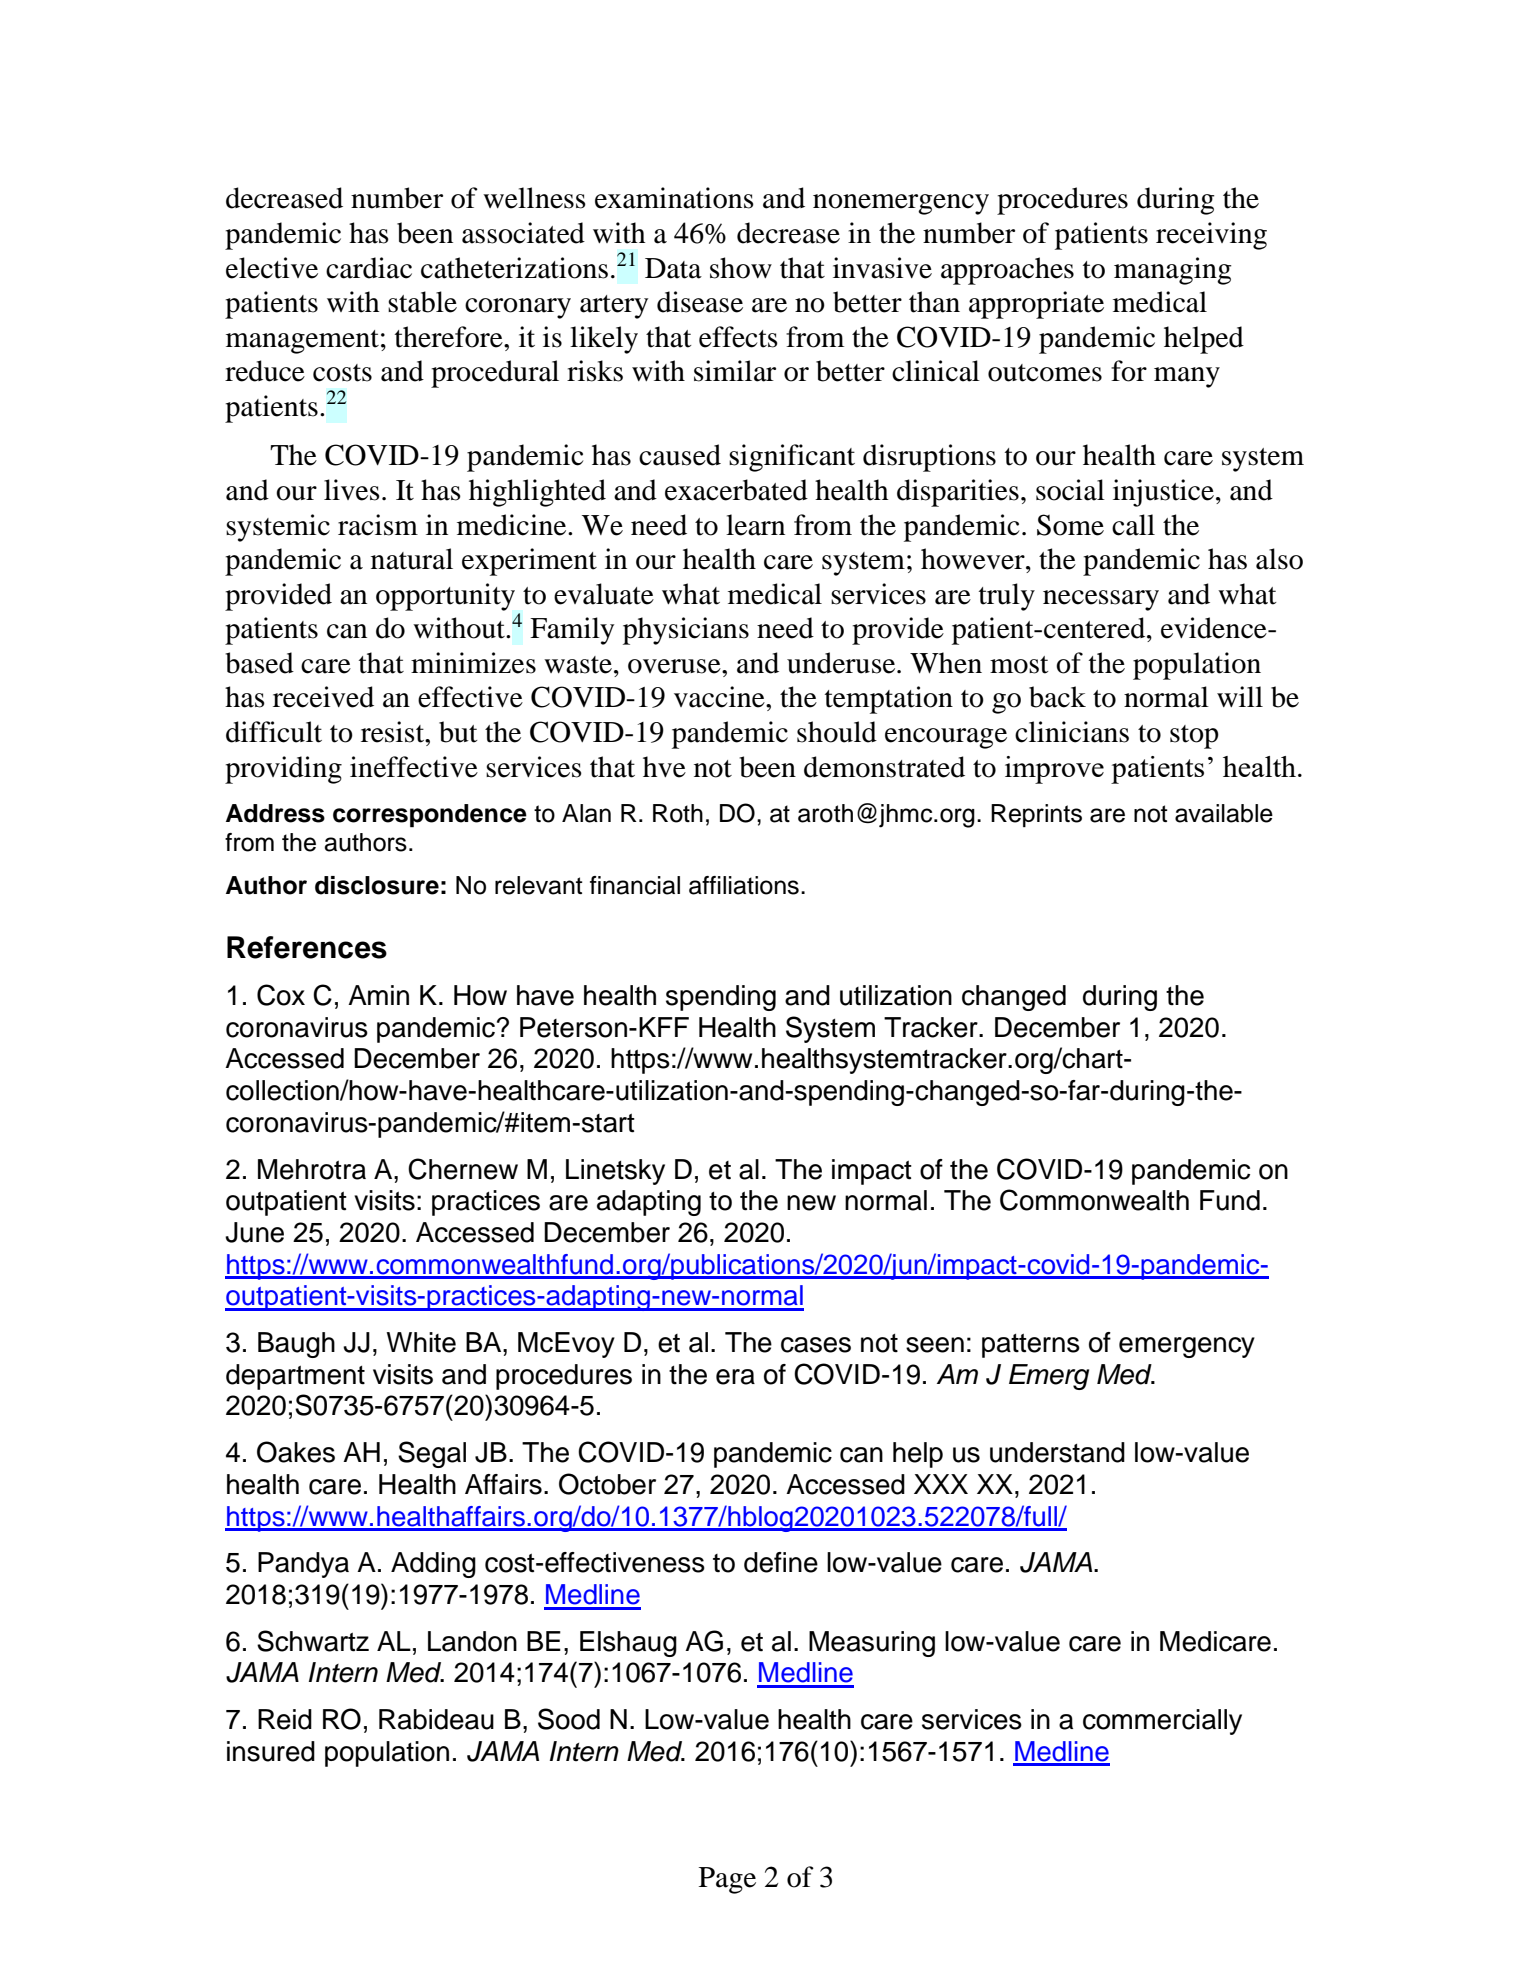 Image resolution: width=1533 pixels, height=1984 pixels. I want to click on cardiac, so click(369, 268).
